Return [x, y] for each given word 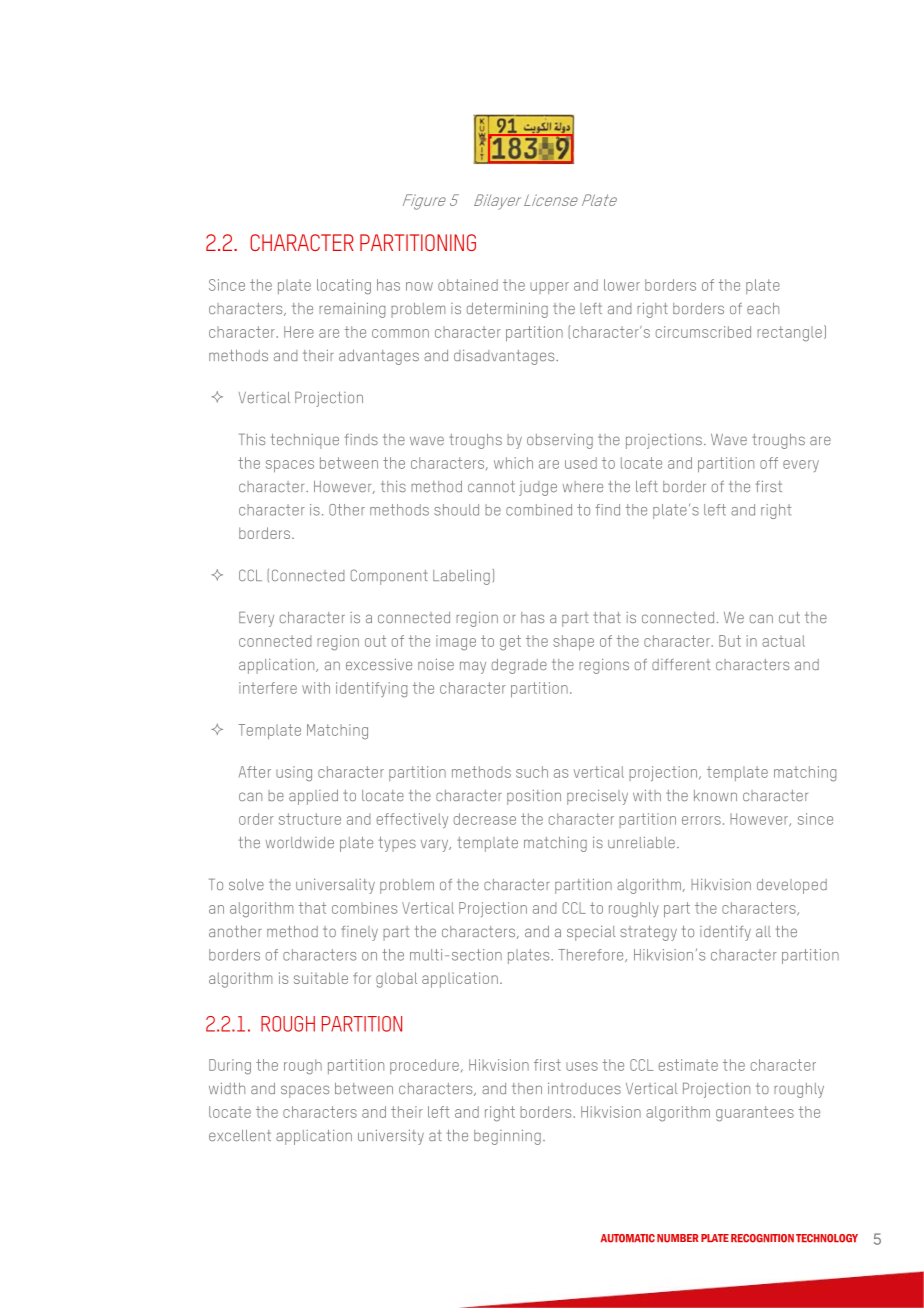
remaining [352, 310]
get [510, 643]
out [375, 641]
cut [789, 617]
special [591, 933]
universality [335, 886]
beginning [507, 1137]
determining [507, 310]
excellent [240, 1135]
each [763, 308]
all [763, 931]
